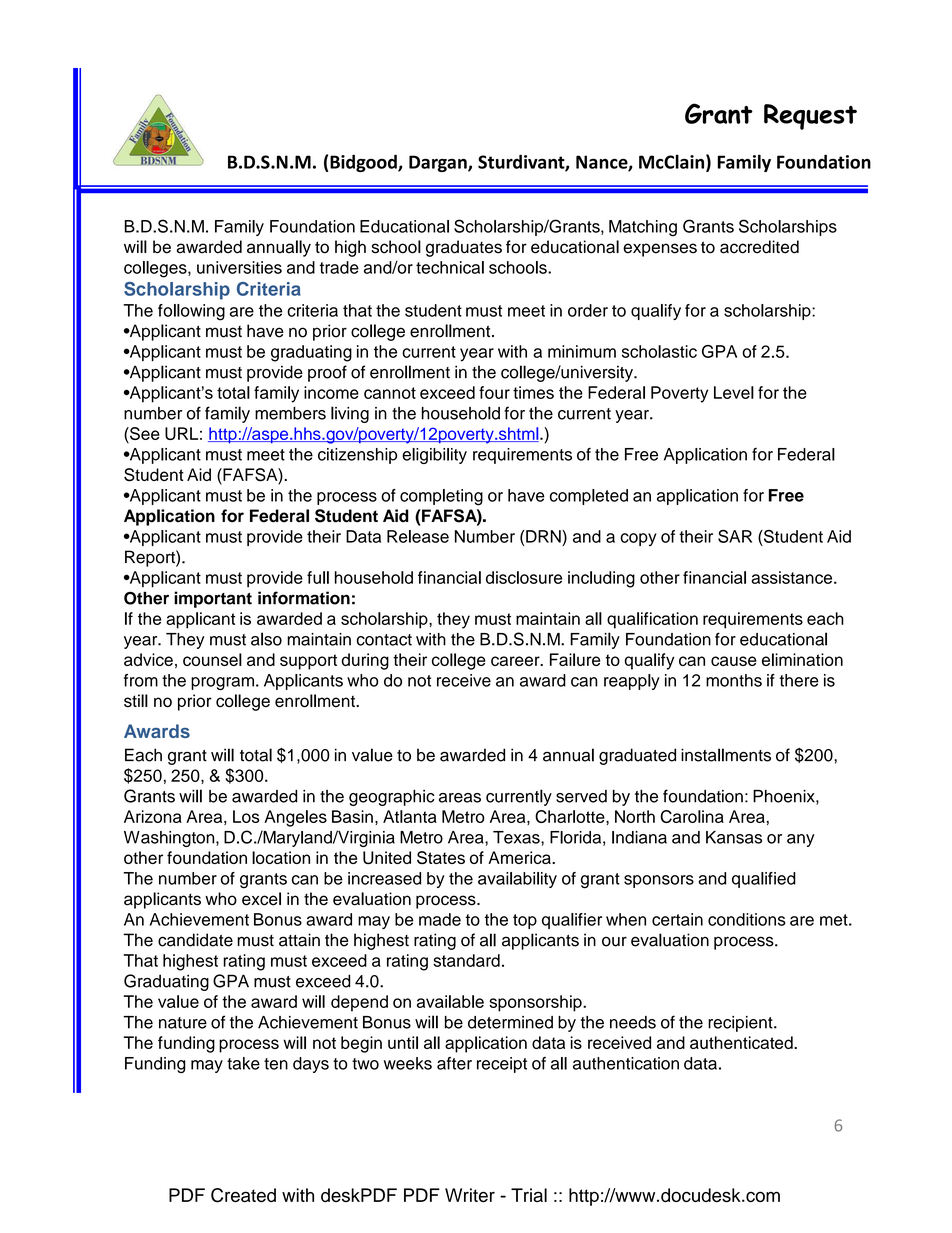 Image resolution: width=952 pixels, height=1233 pixels. I want to click on Request, so click(810, 117).
